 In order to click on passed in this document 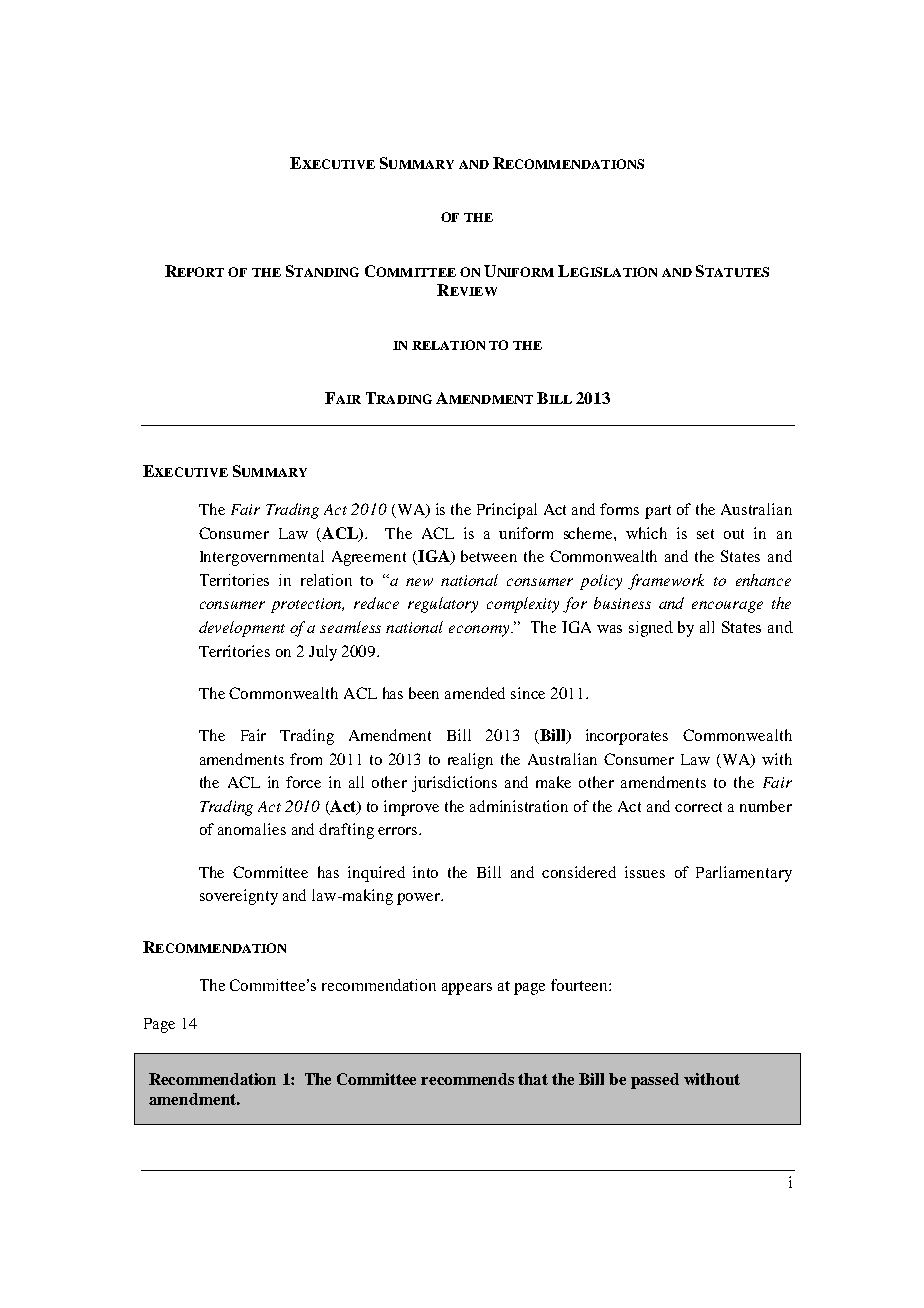, I will do `click(655, 1081)`.
